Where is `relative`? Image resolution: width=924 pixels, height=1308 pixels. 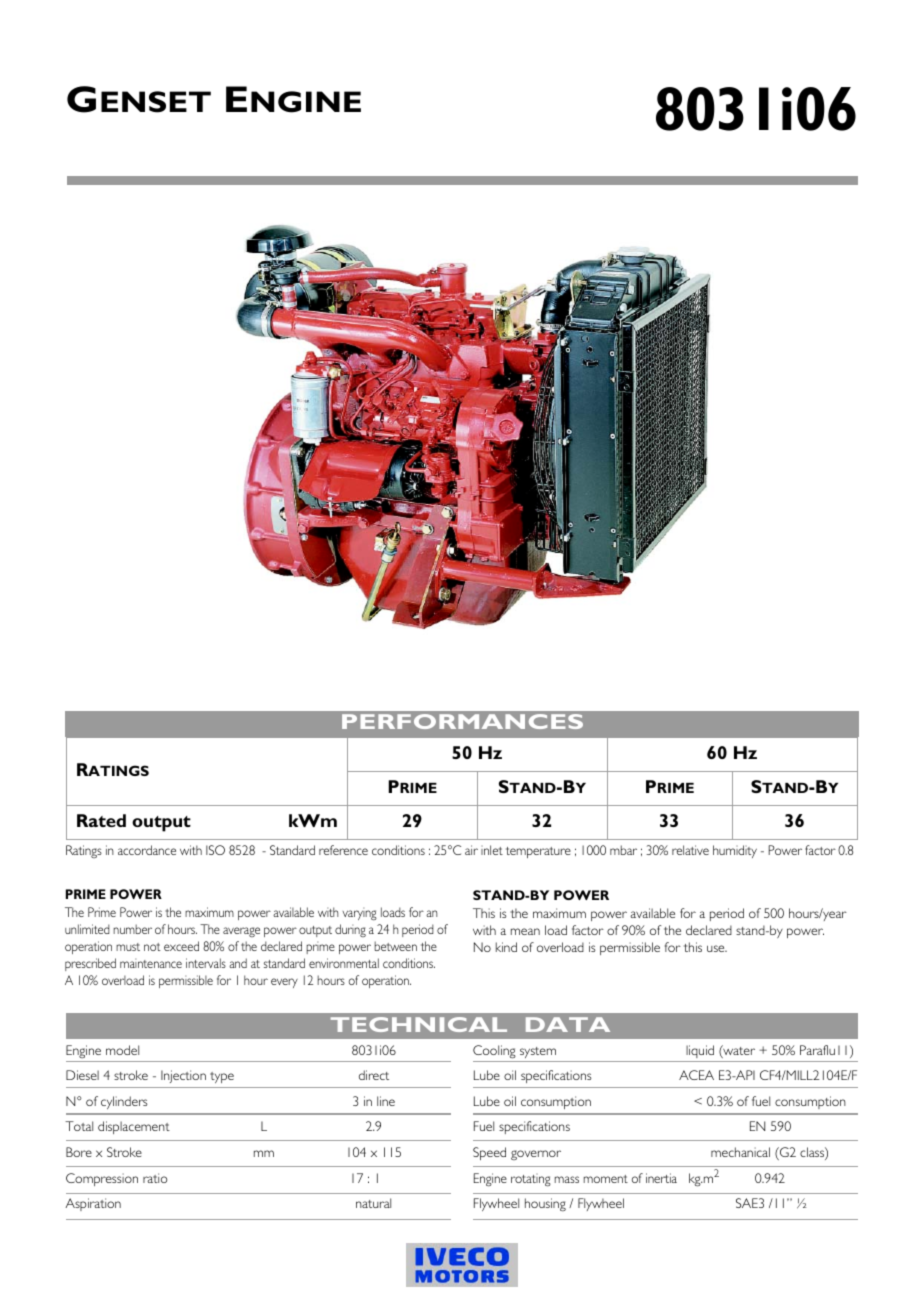
relative is located at coordinates (690, 850).
